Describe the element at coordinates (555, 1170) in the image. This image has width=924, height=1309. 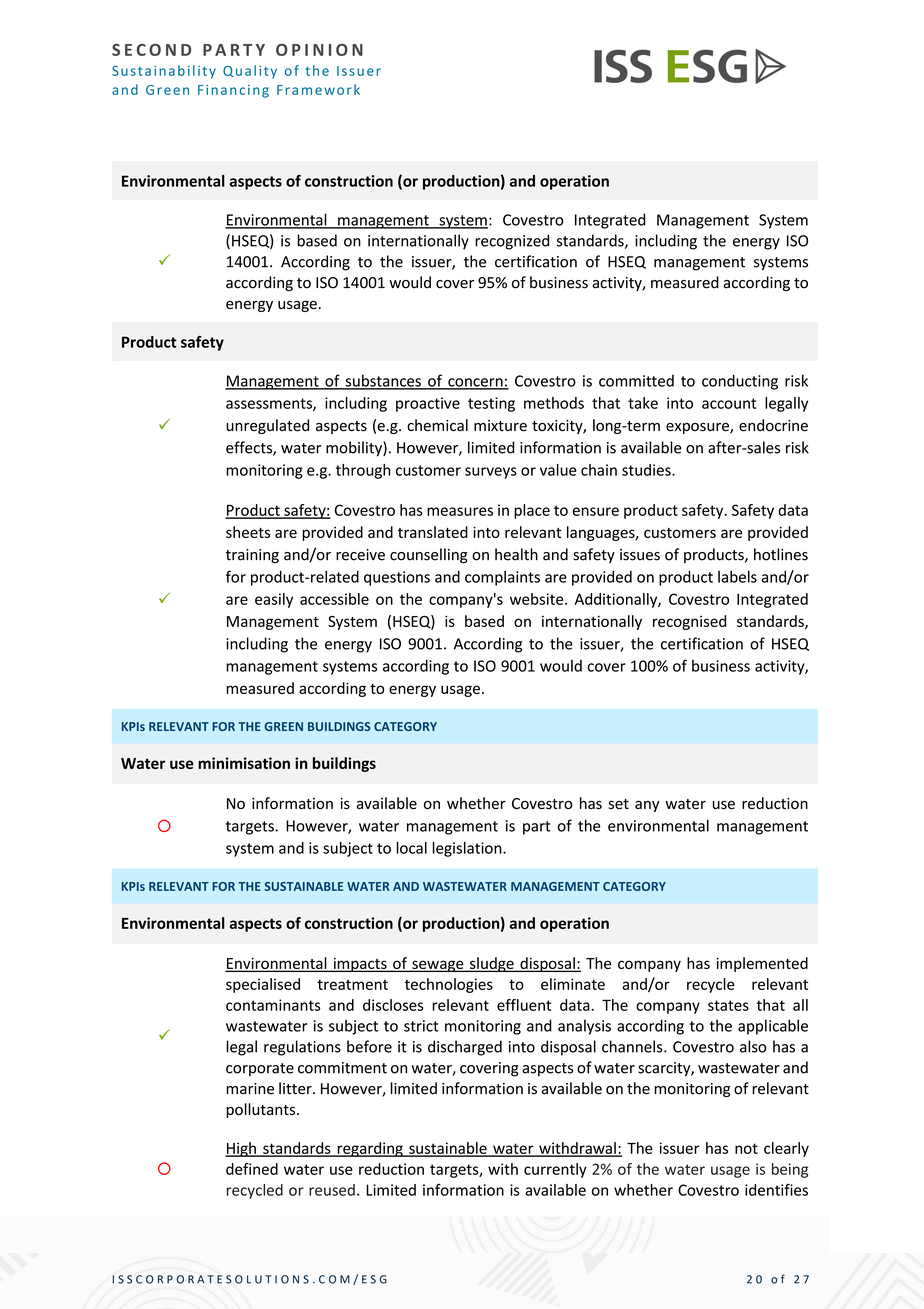
I see `currently` at that location.
